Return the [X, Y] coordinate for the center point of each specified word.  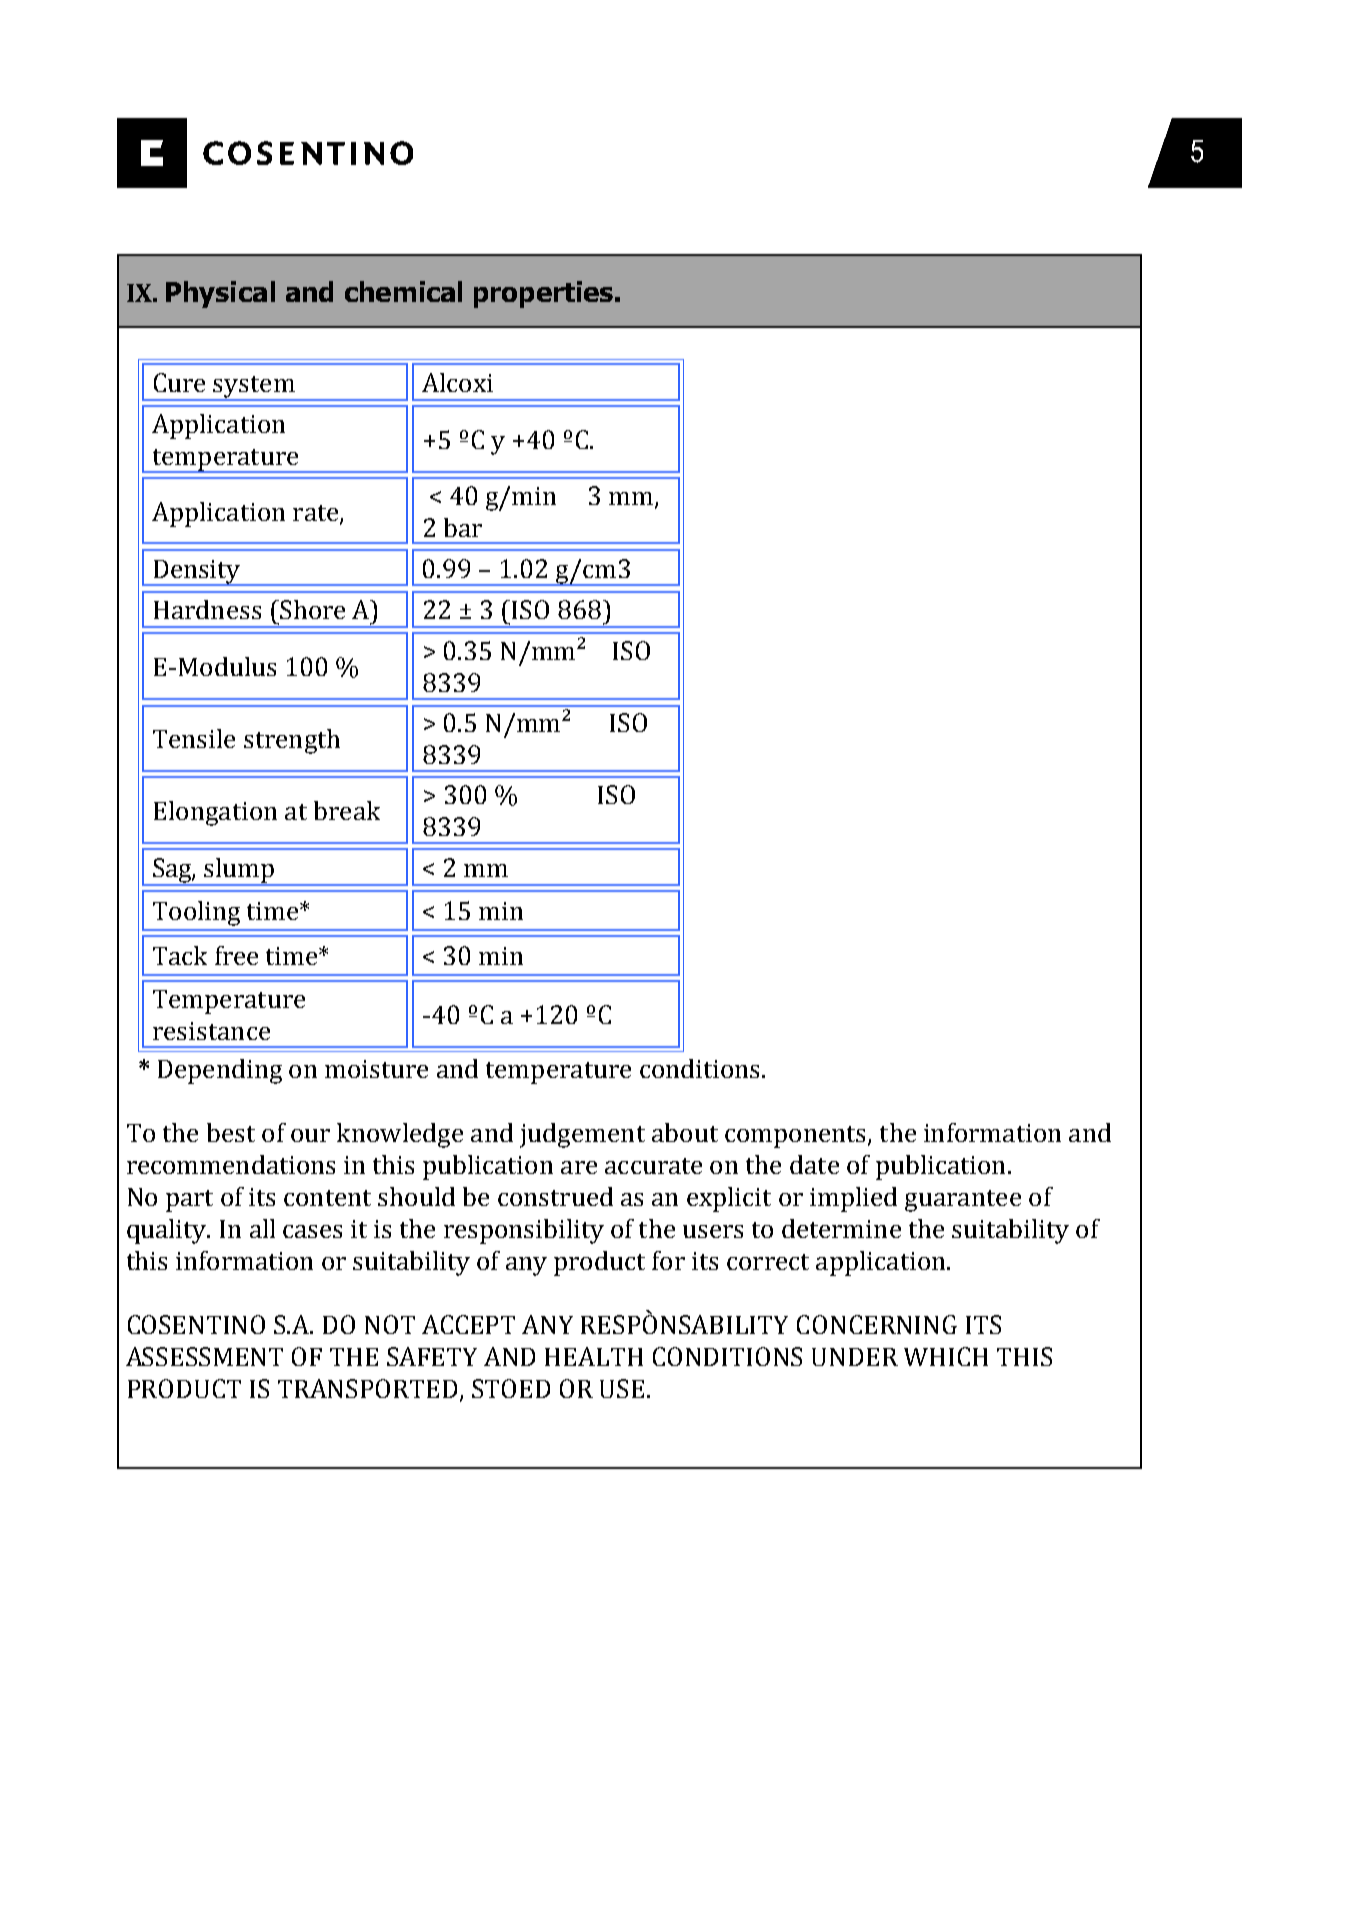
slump [240, 871]
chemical [403, 291]
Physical [220, 294]
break [347, 810]
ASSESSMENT [204, 1356]
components [797, 1137]
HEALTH [594, 1356]
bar [463, 527]
